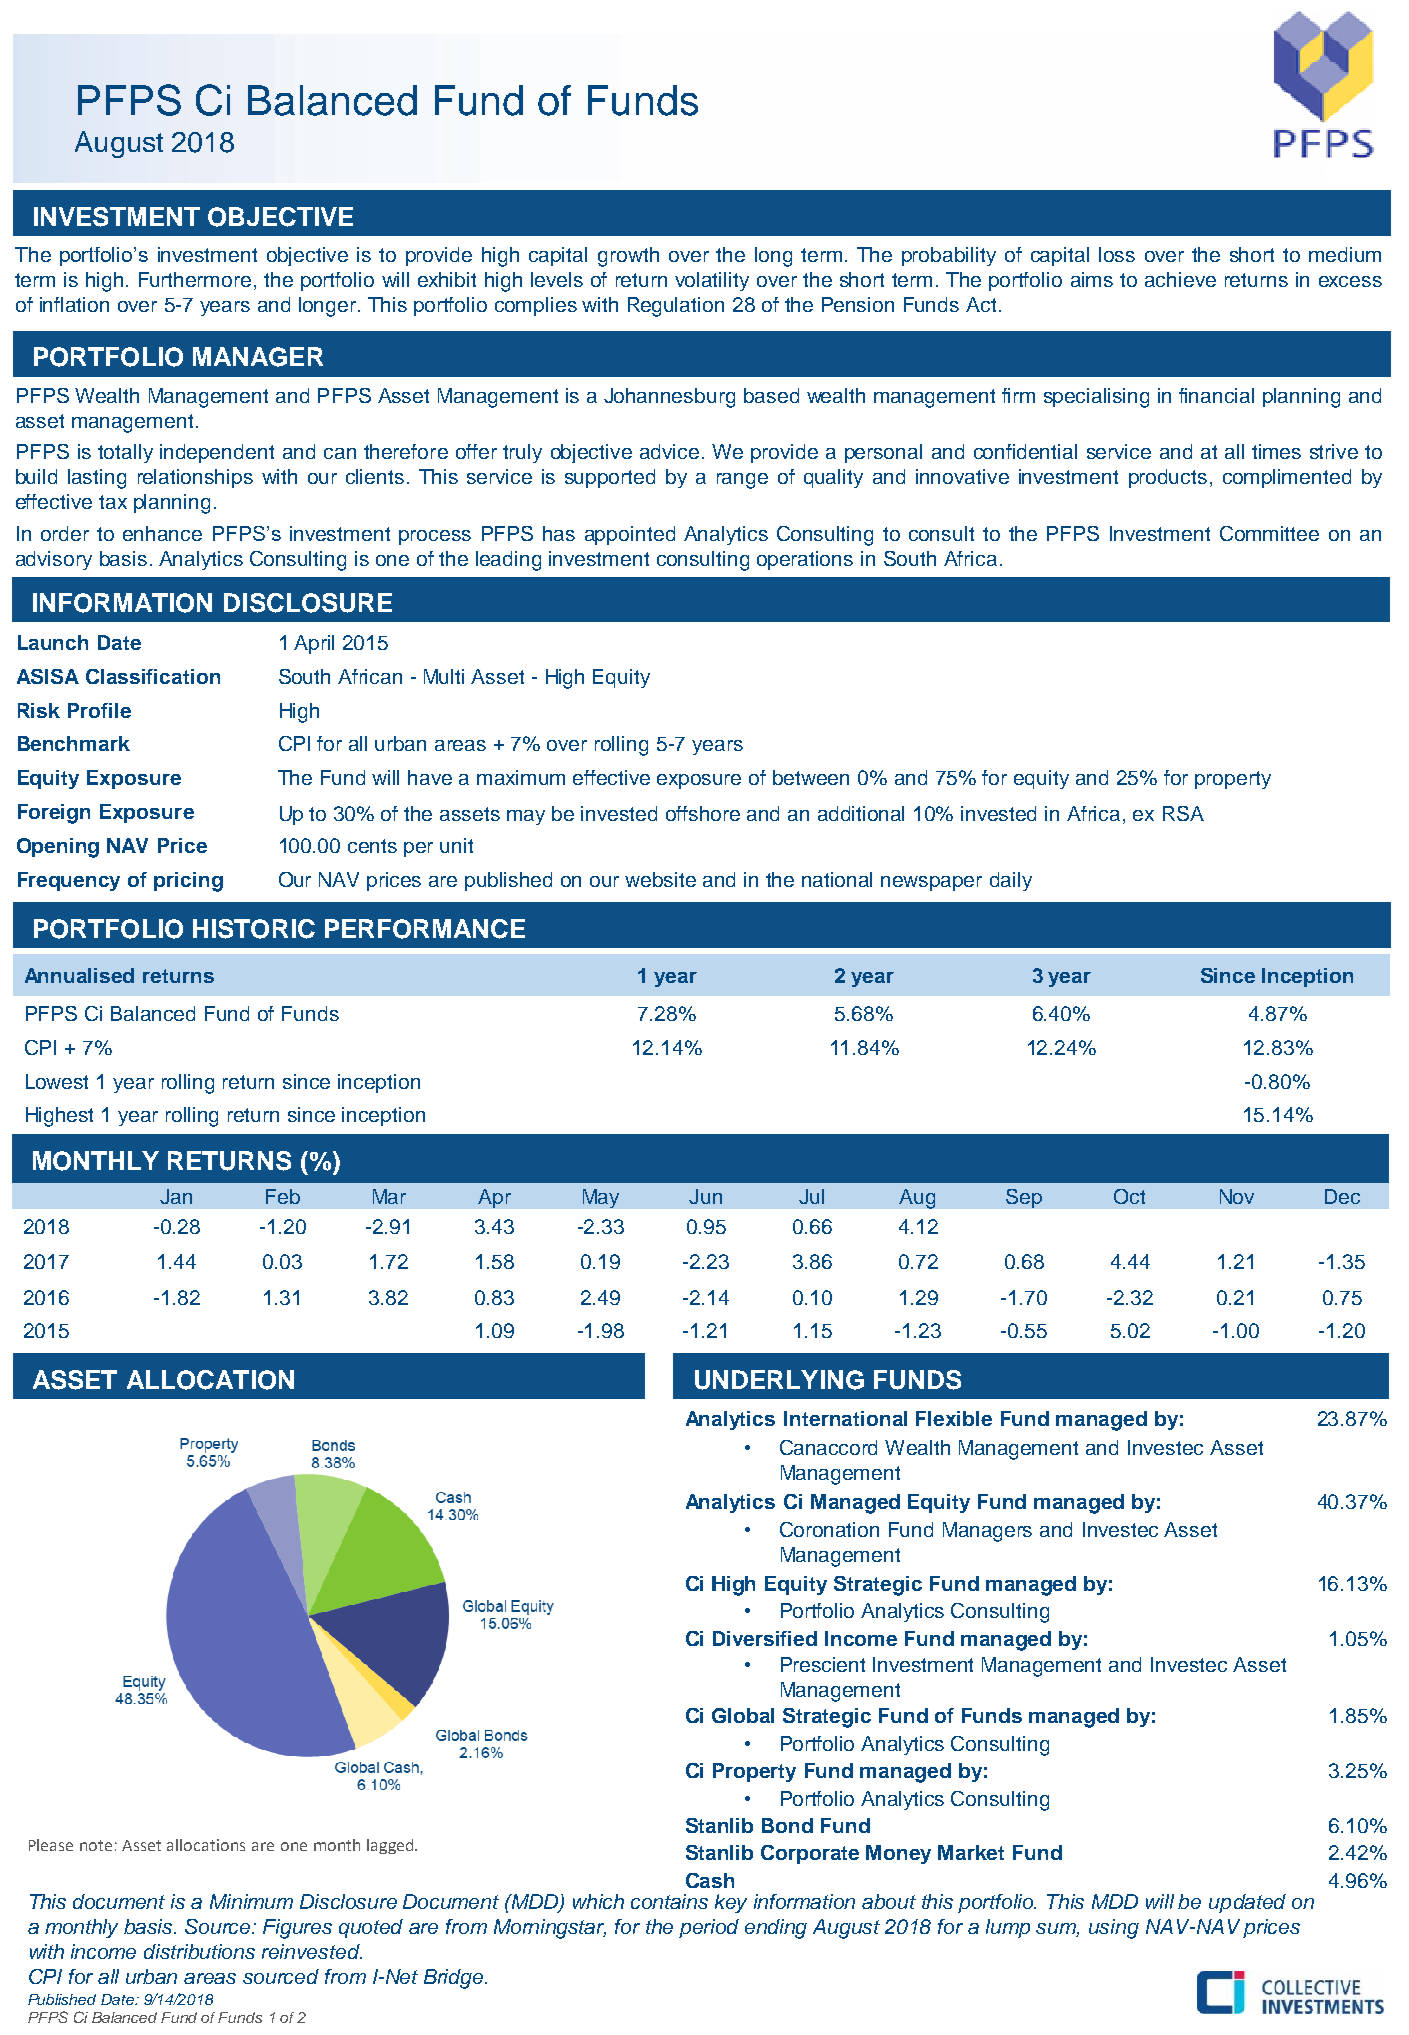 The image size is (1409, 2035). I want to click on Classification, so click(153, 676).
